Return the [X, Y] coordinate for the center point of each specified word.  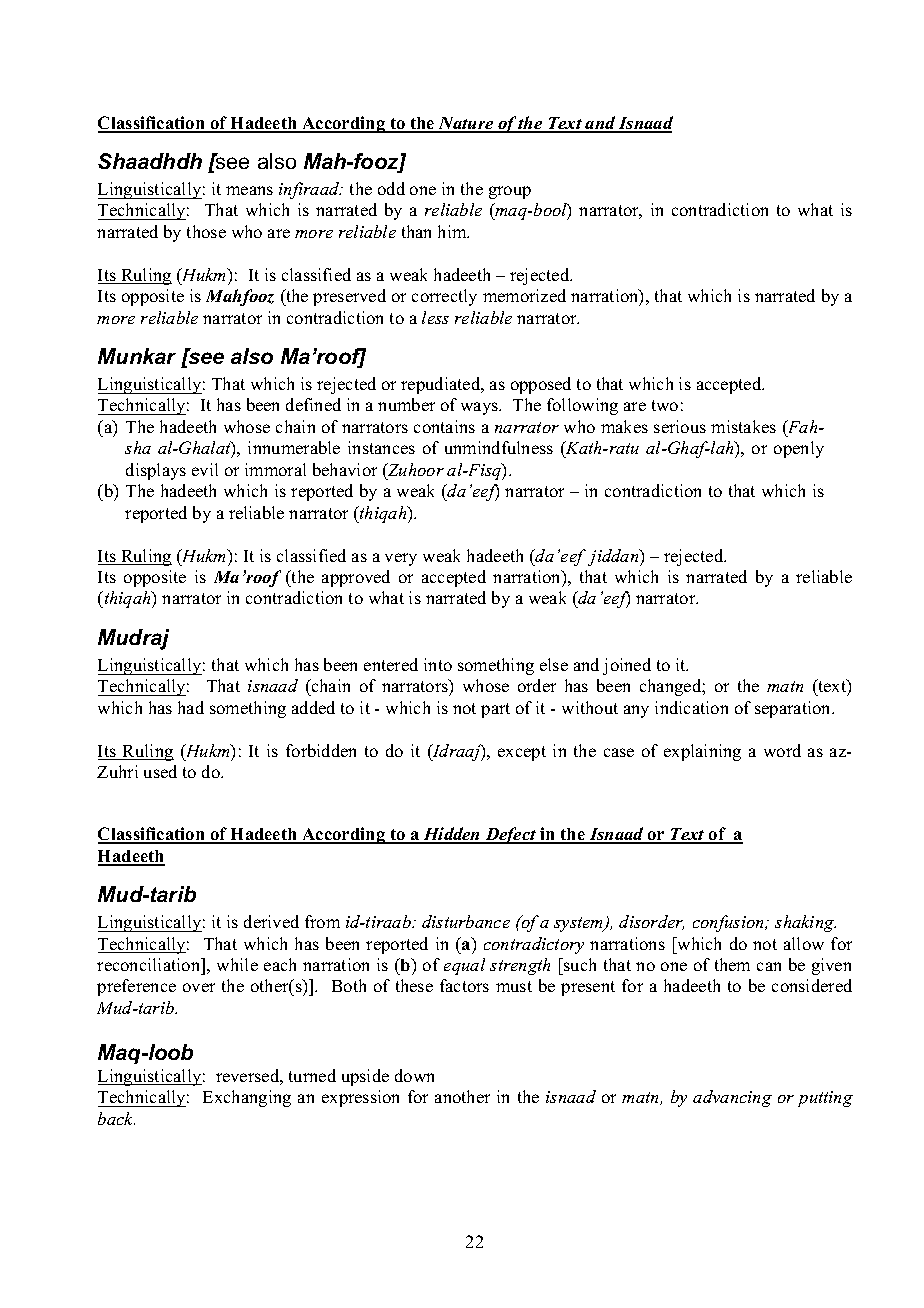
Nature [466, 124]
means [249, 190]
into [438, 664]
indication [691, 707]
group [510, 192]
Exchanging [247, 1098]
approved [356, 578]
